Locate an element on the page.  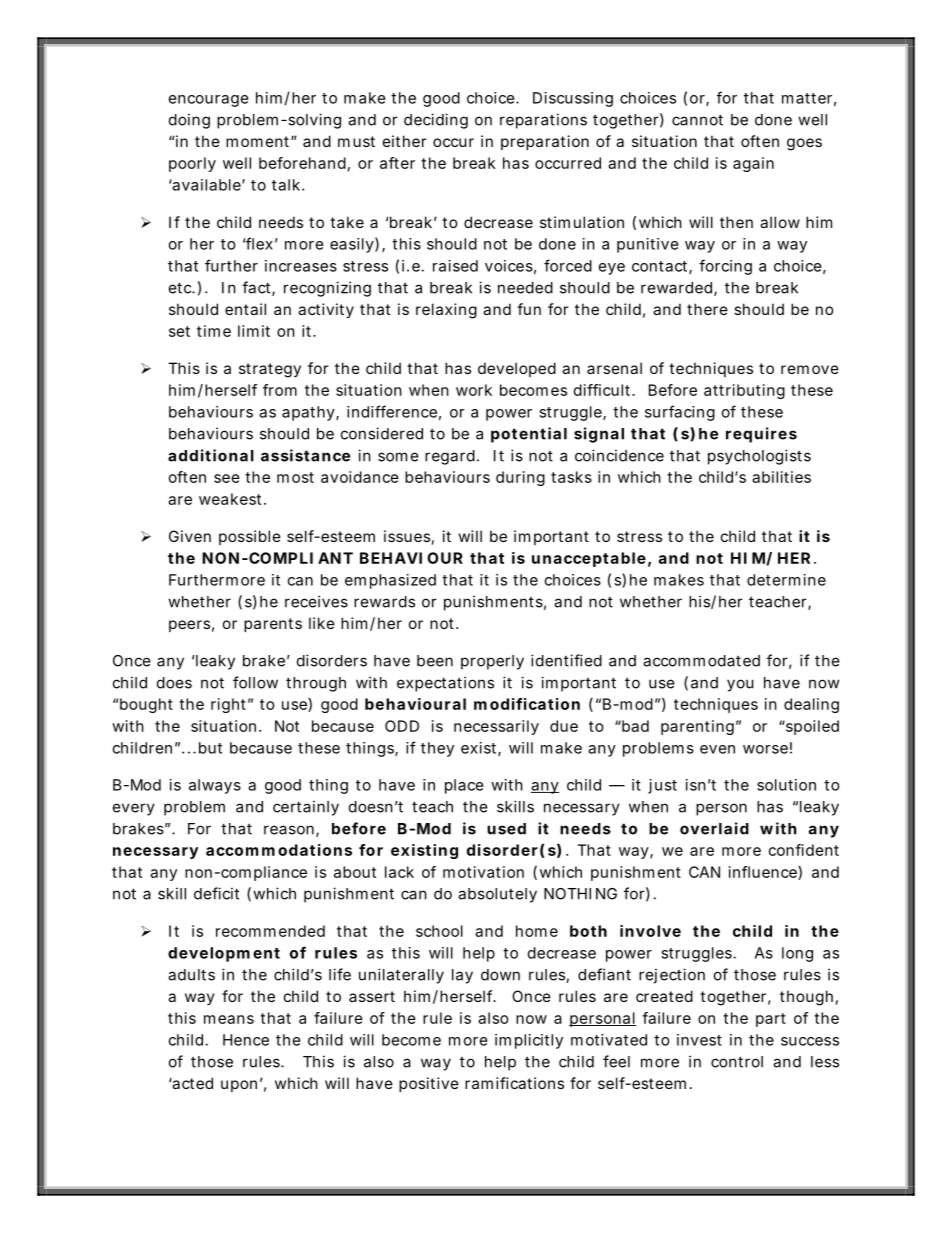
always is located at coordinates (215, 786).
